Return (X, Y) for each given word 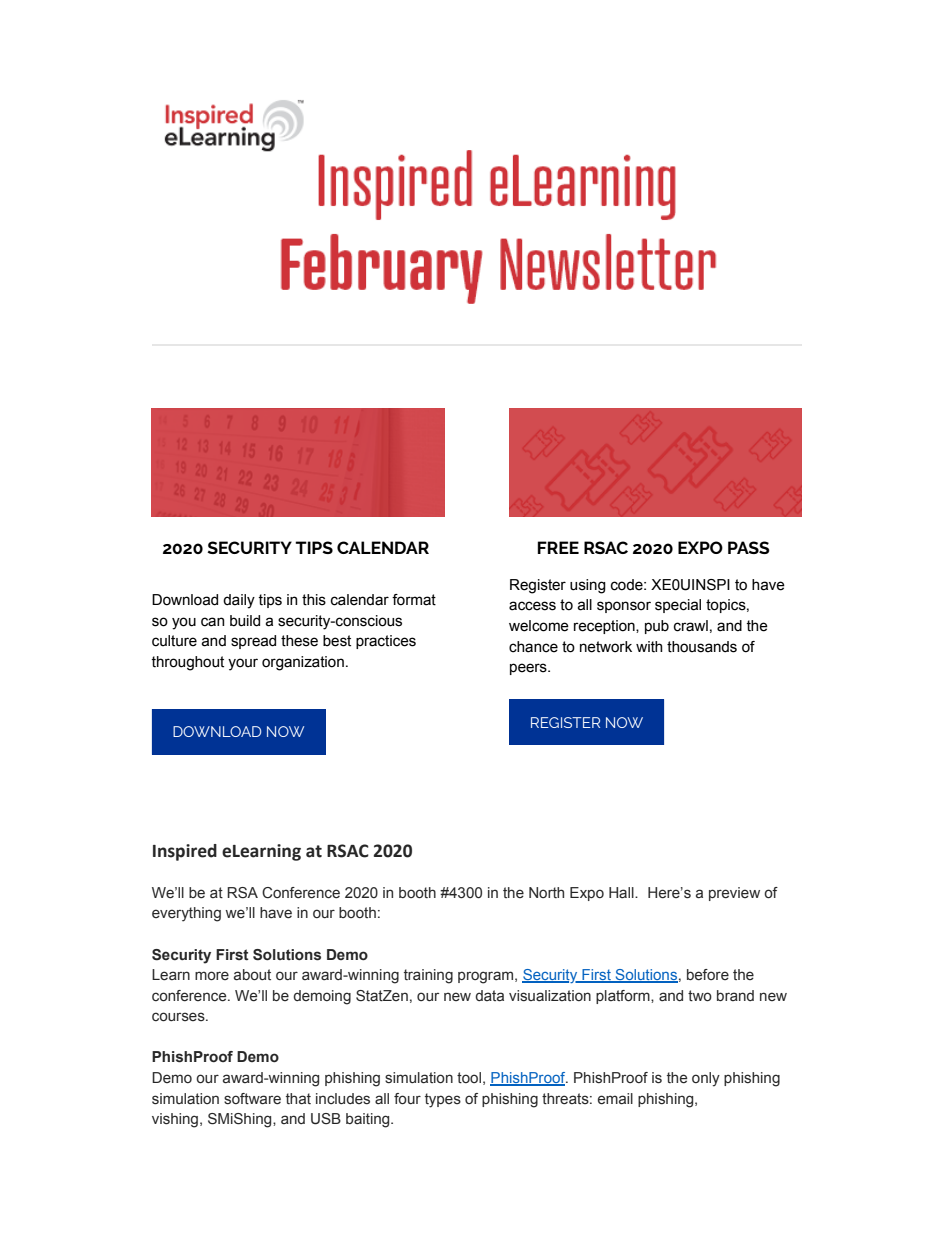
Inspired (185, 852)
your (243, 664)
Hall (622, 892)
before (708, 975)
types (443, 1100)
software (252, 1099)
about (252, 975)
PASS (749, 547)
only (706, 1079)
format (414, 600)
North (546, 892)
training (428, 976)
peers (529, 669)
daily (239, 601)
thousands (702, 647)
